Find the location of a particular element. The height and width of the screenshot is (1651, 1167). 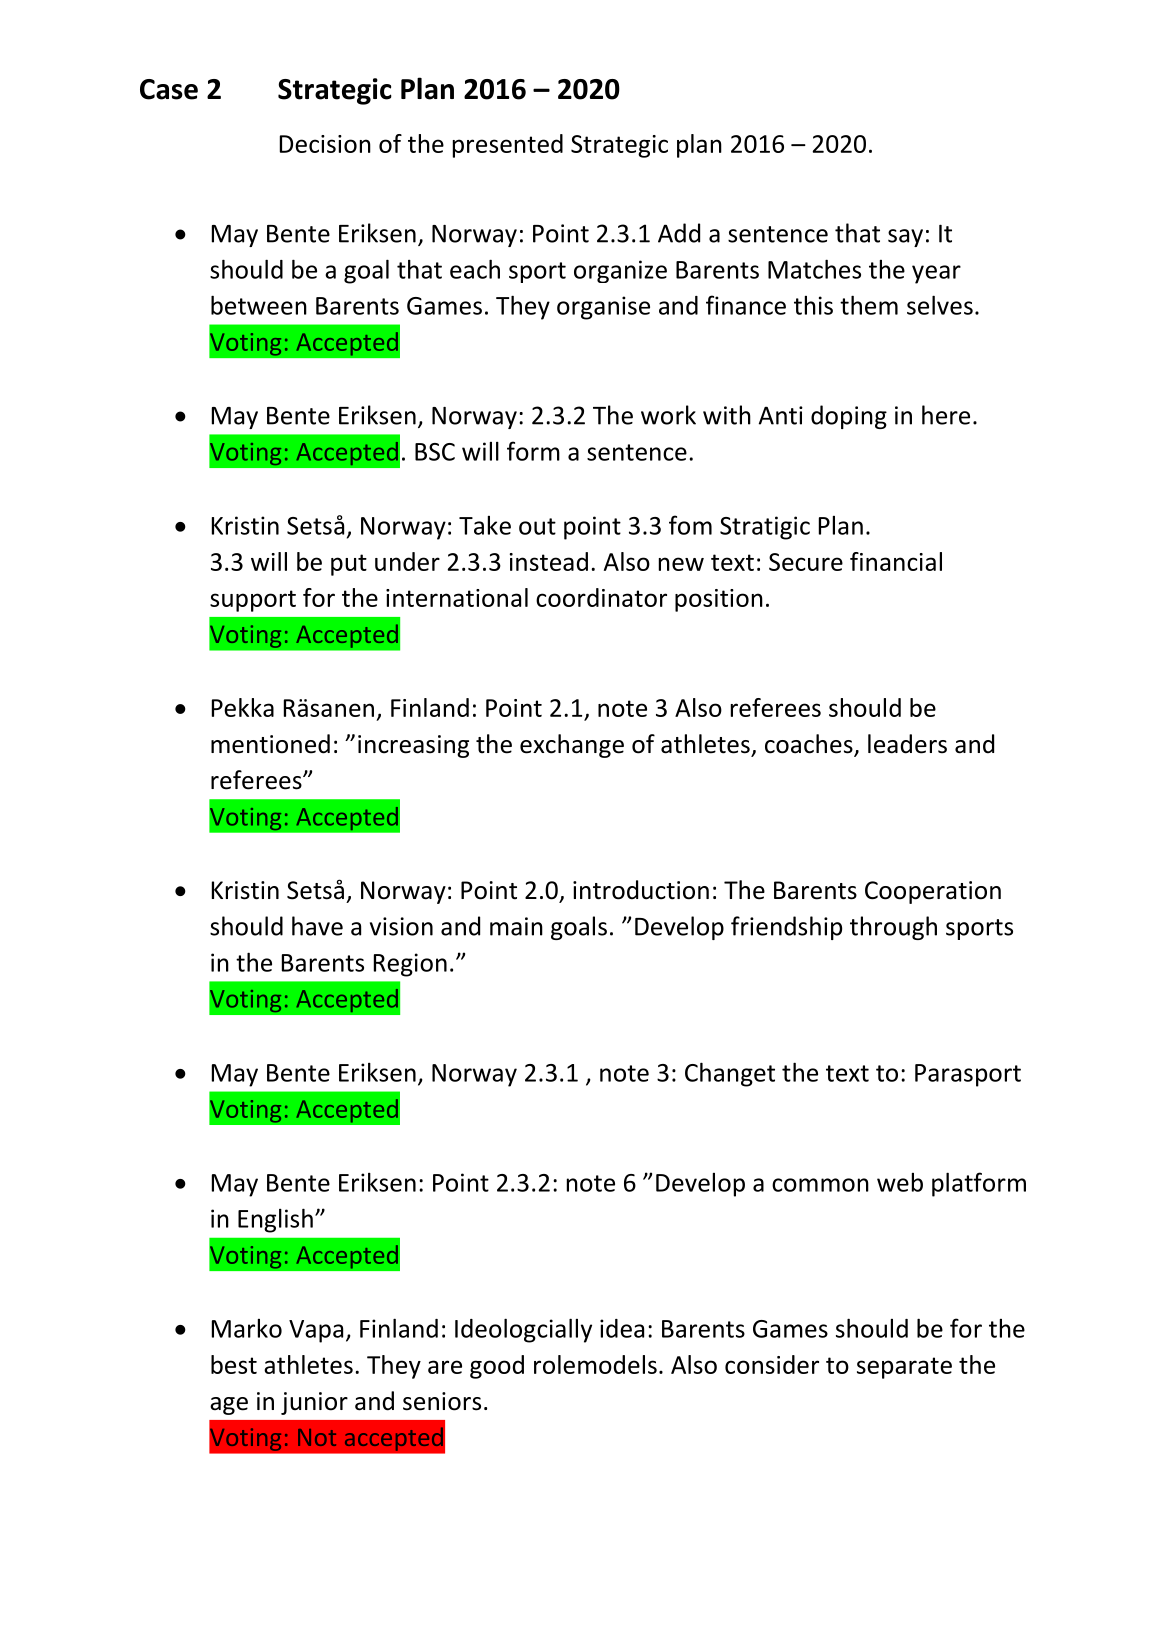

presented is located at coordinates (508, 146).
